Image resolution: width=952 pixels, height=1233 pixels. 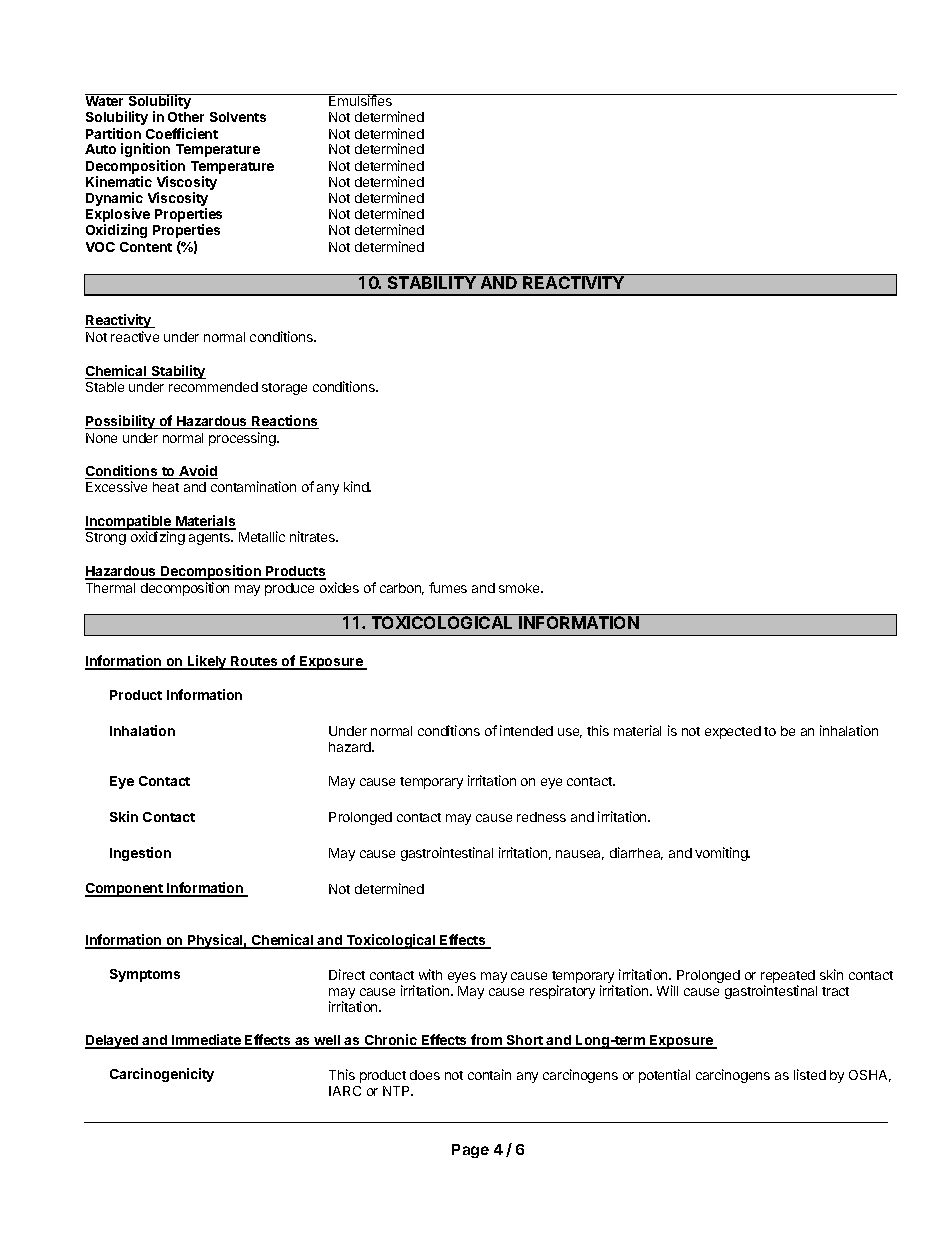 I want to click on Immediate, so click(x=206, y=1041).
